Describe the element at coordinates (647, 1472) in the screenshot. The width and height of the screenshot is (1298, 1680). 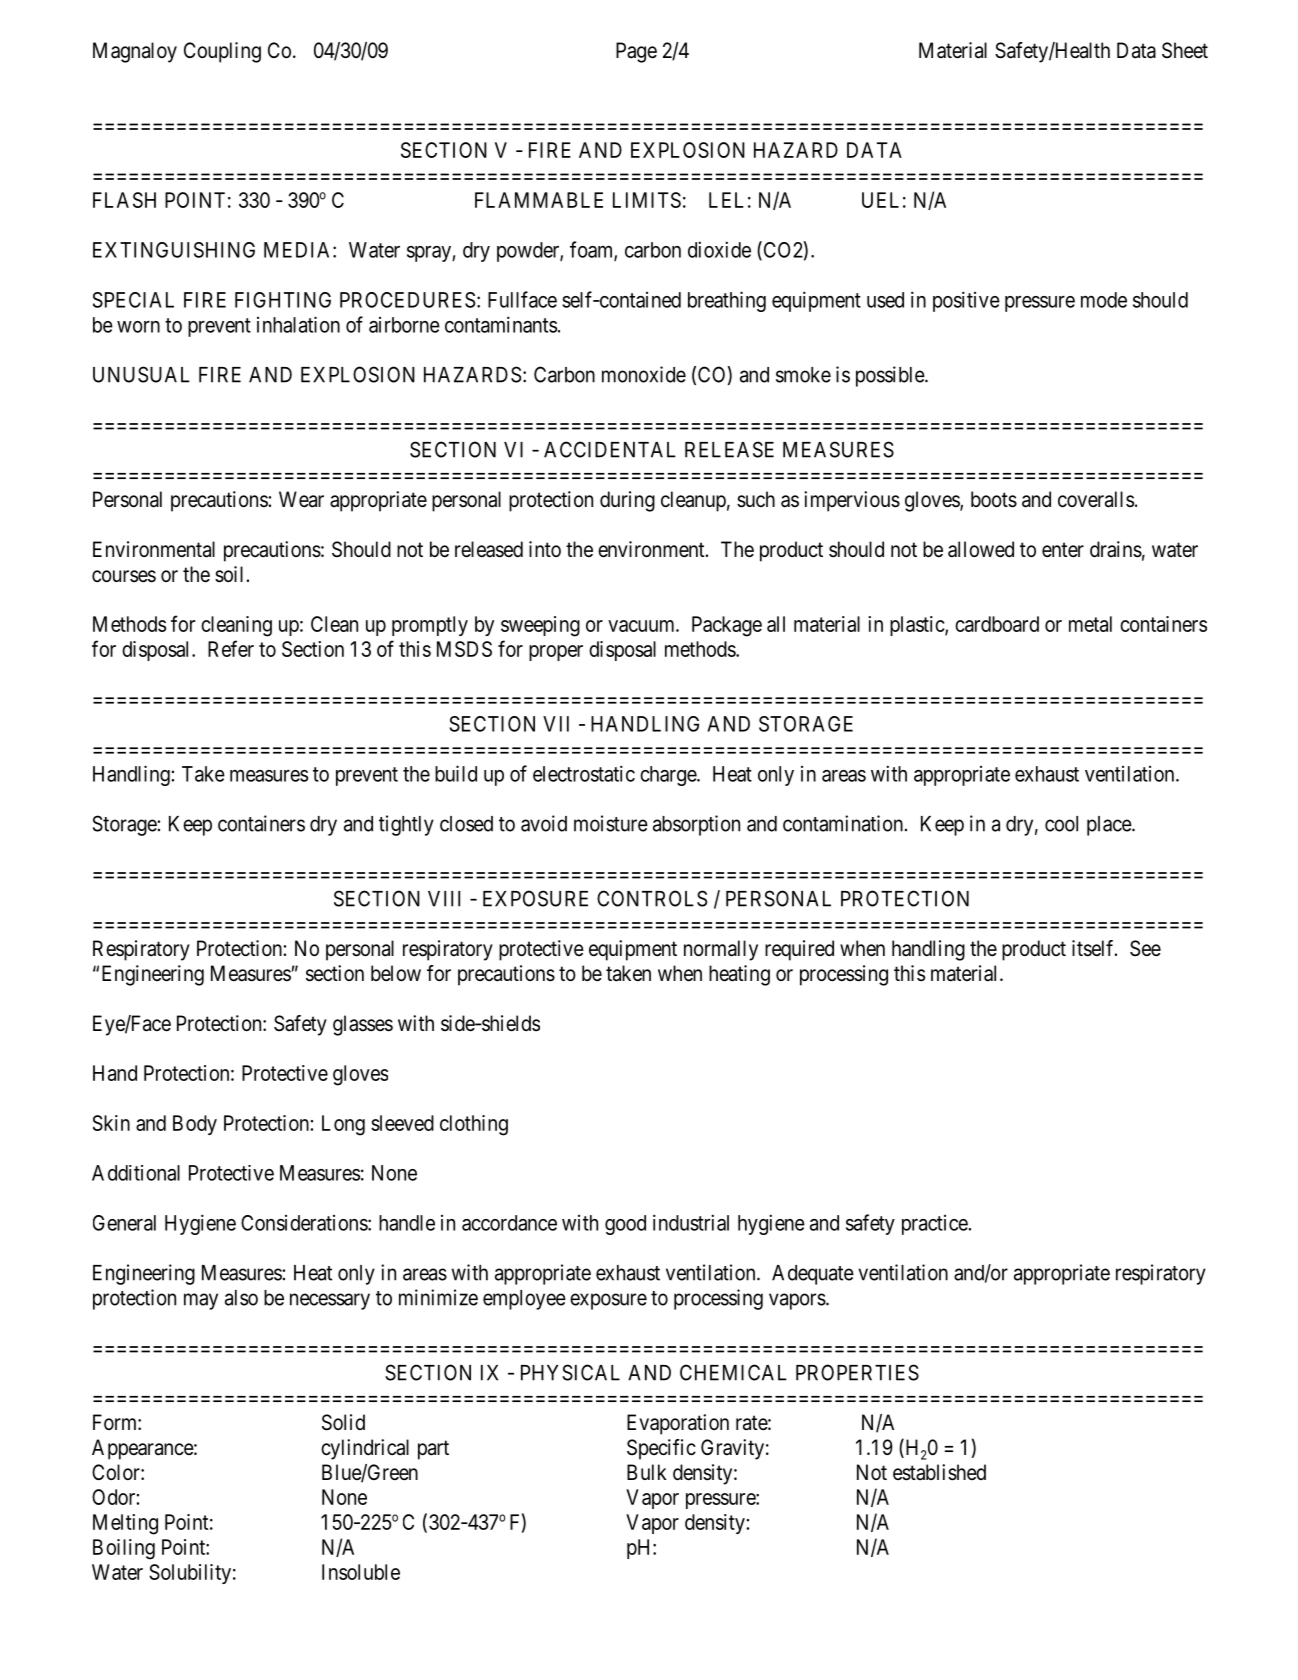
I see `Bulk` at that location.
